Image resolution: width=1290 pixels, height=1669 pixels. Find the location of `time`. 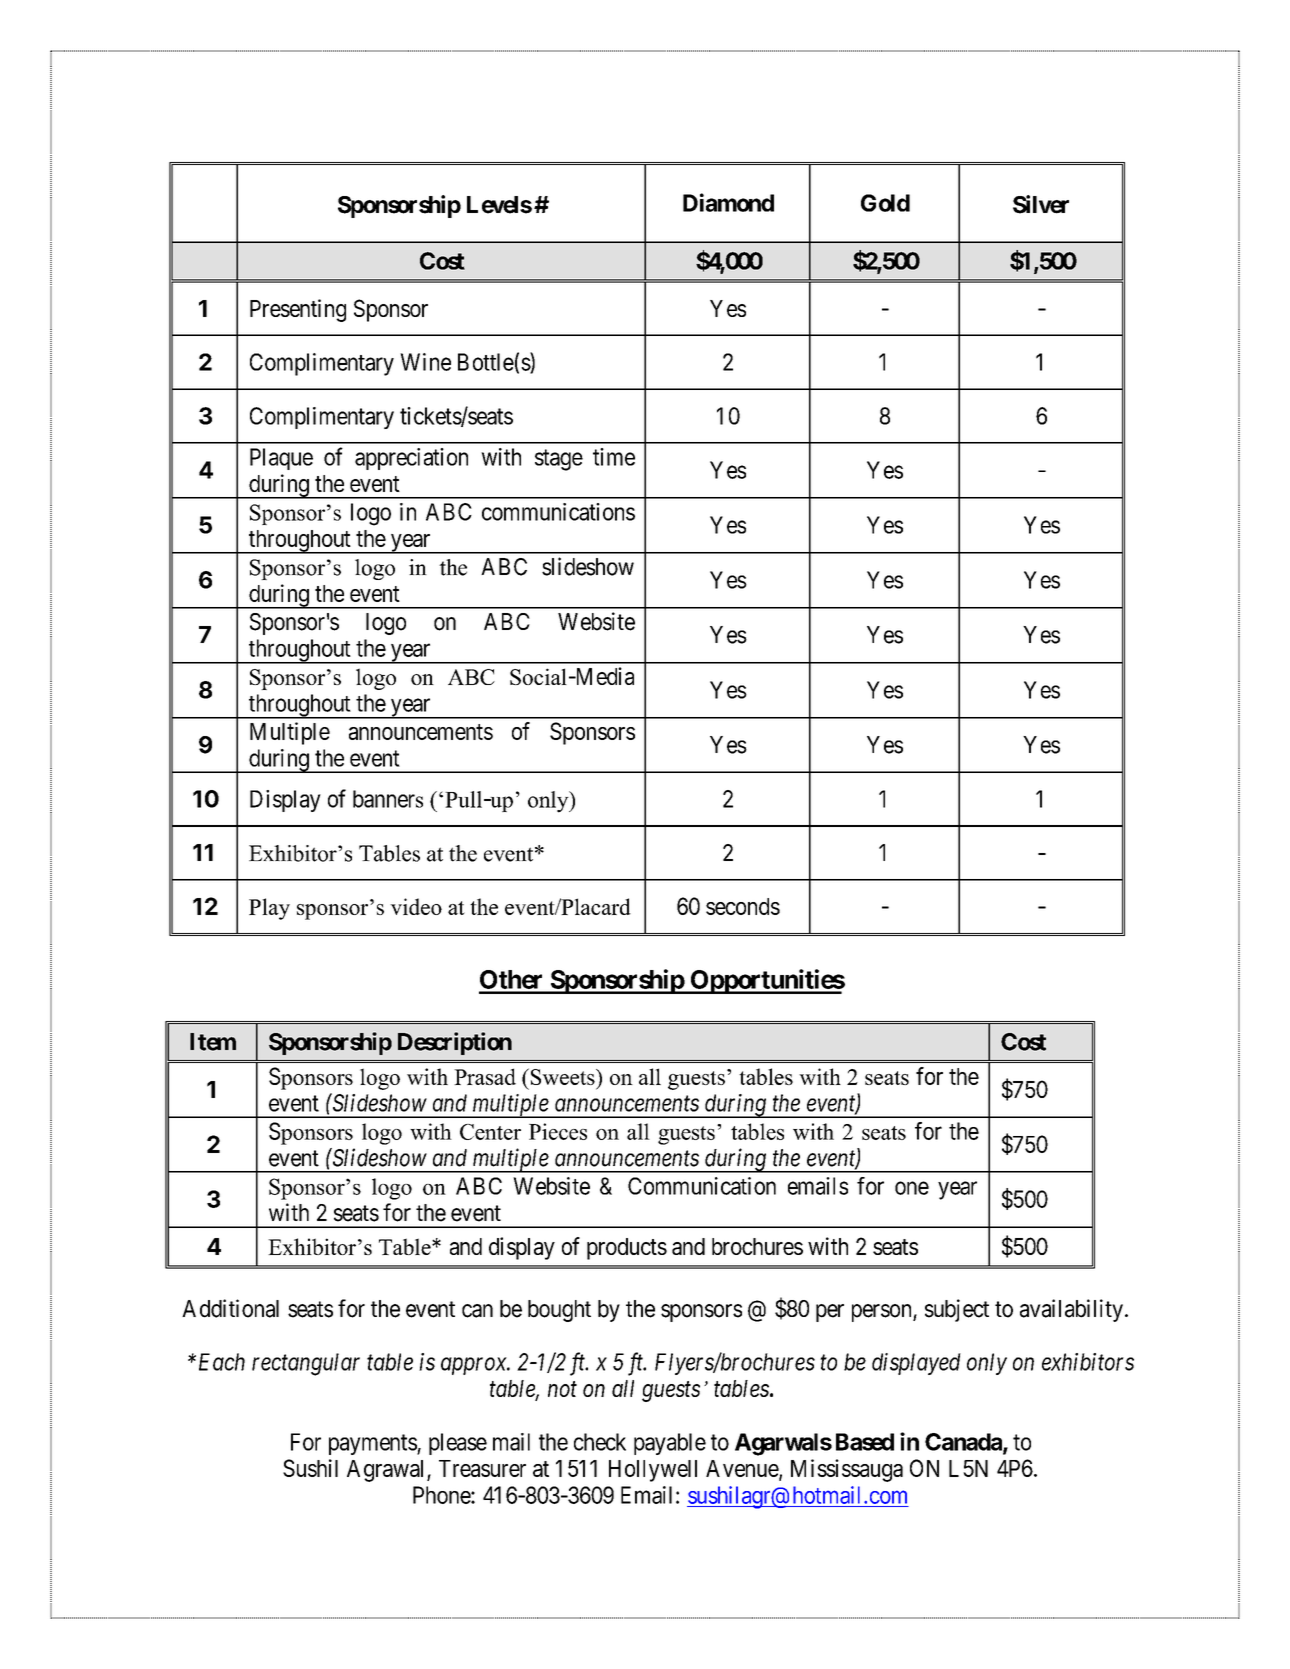

time is located at coordinates (614, 457).
